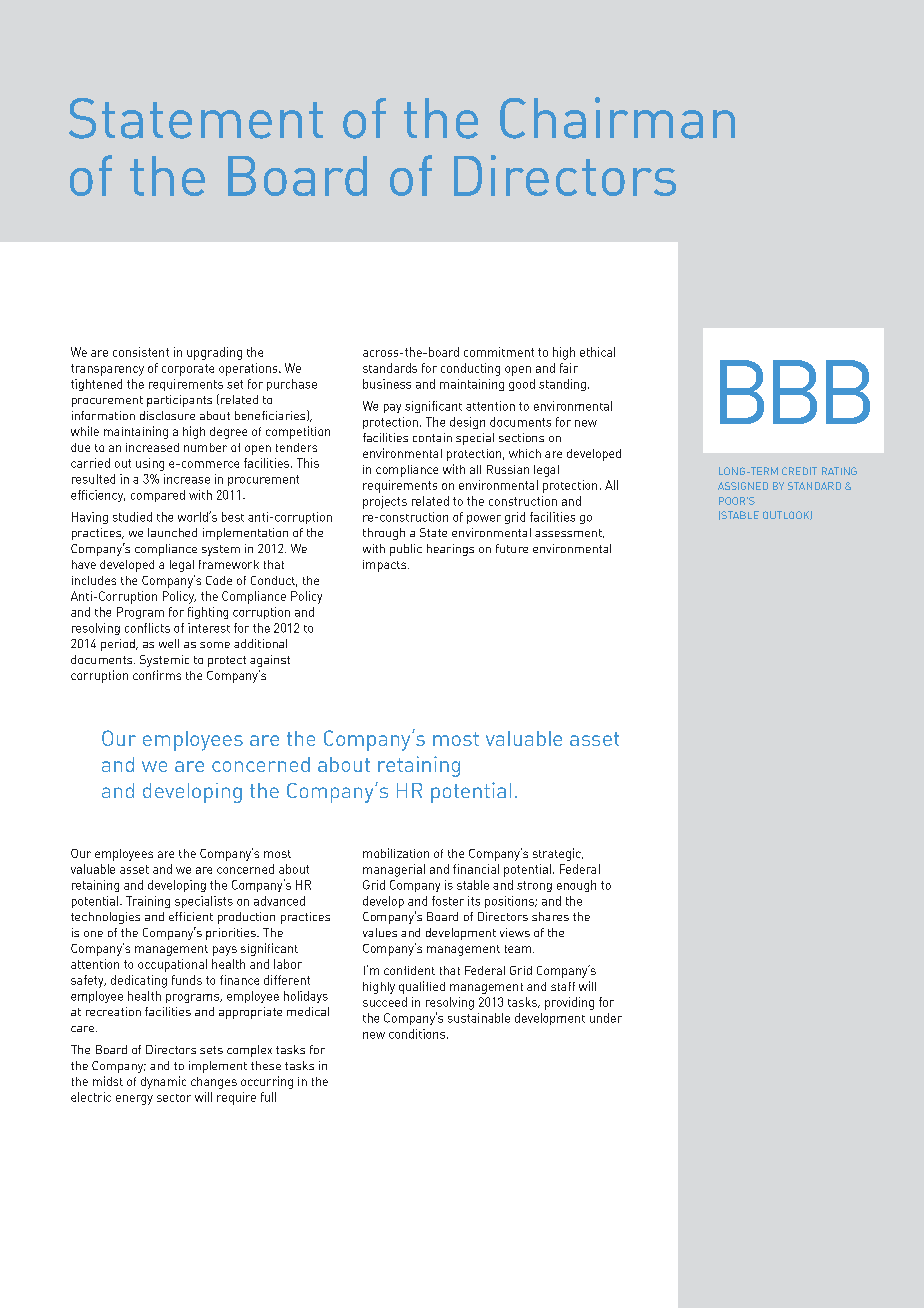 The image size is (924, 1308). What do you see at coordinates (617, 118) in the document?
I see `Chairman` at bounding box center [617, 118].
